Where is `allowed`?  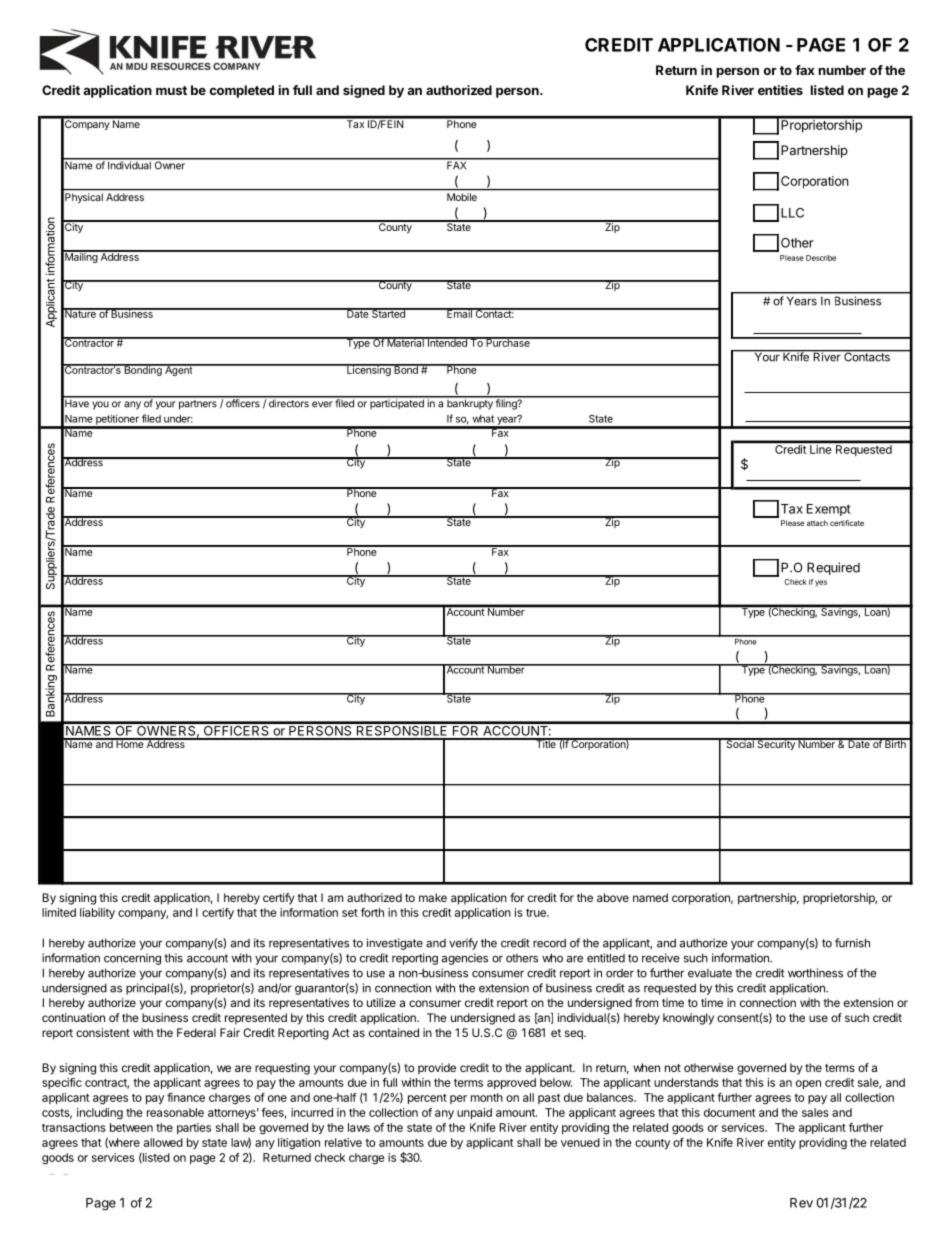 allowed is located at coordinates (163, 1142).
